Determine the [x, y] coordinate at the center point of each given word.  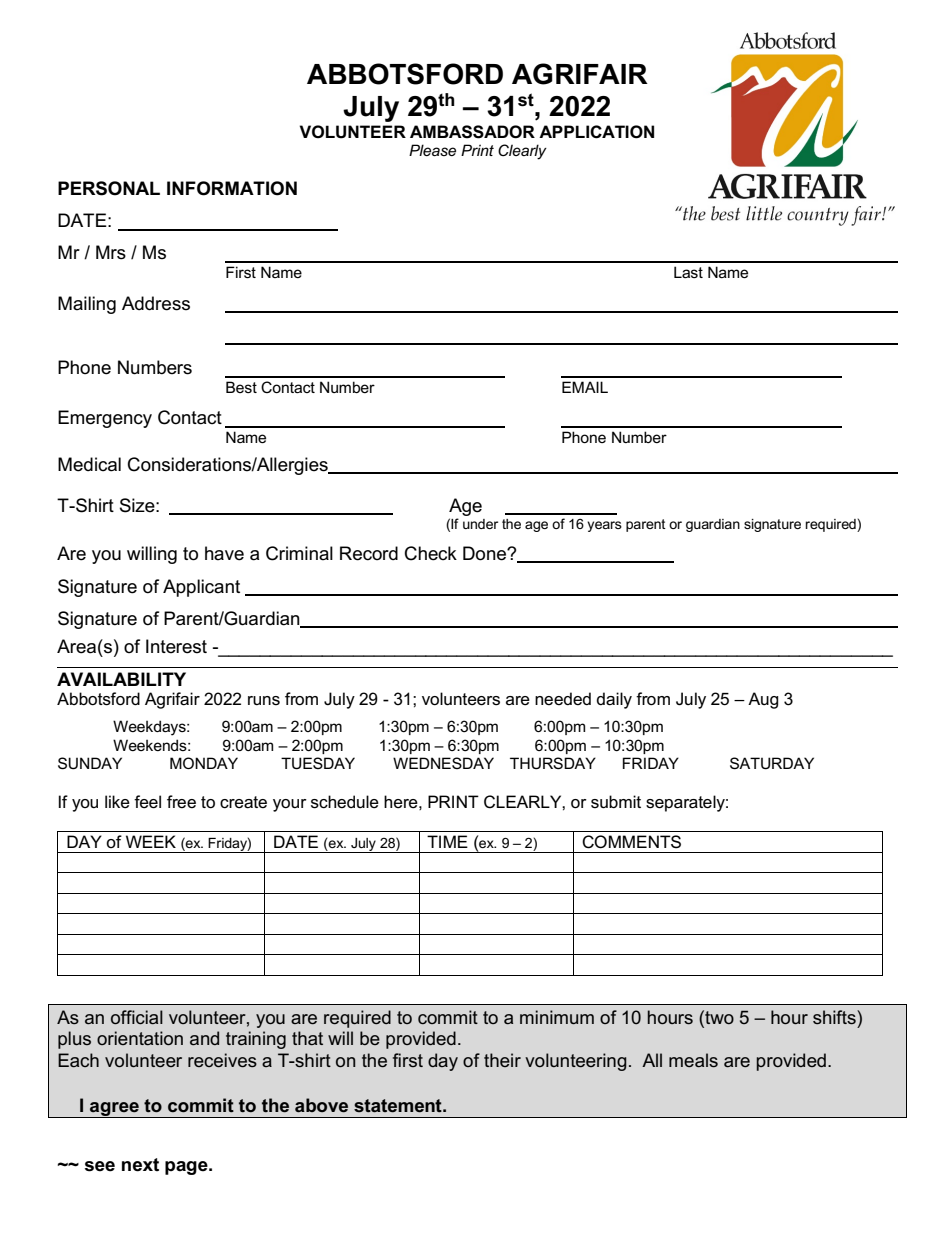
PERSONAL [109, 188]
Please [432, 150]
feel [147, 802]
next [140, 1165]
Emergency [105, 419]
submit [616, 802]
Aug [763, 700]
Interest [176, 646]
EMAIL [585, 387]
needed [563, 698]
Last [688, 272]
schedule [345, 802]
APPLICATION [596, 132]
